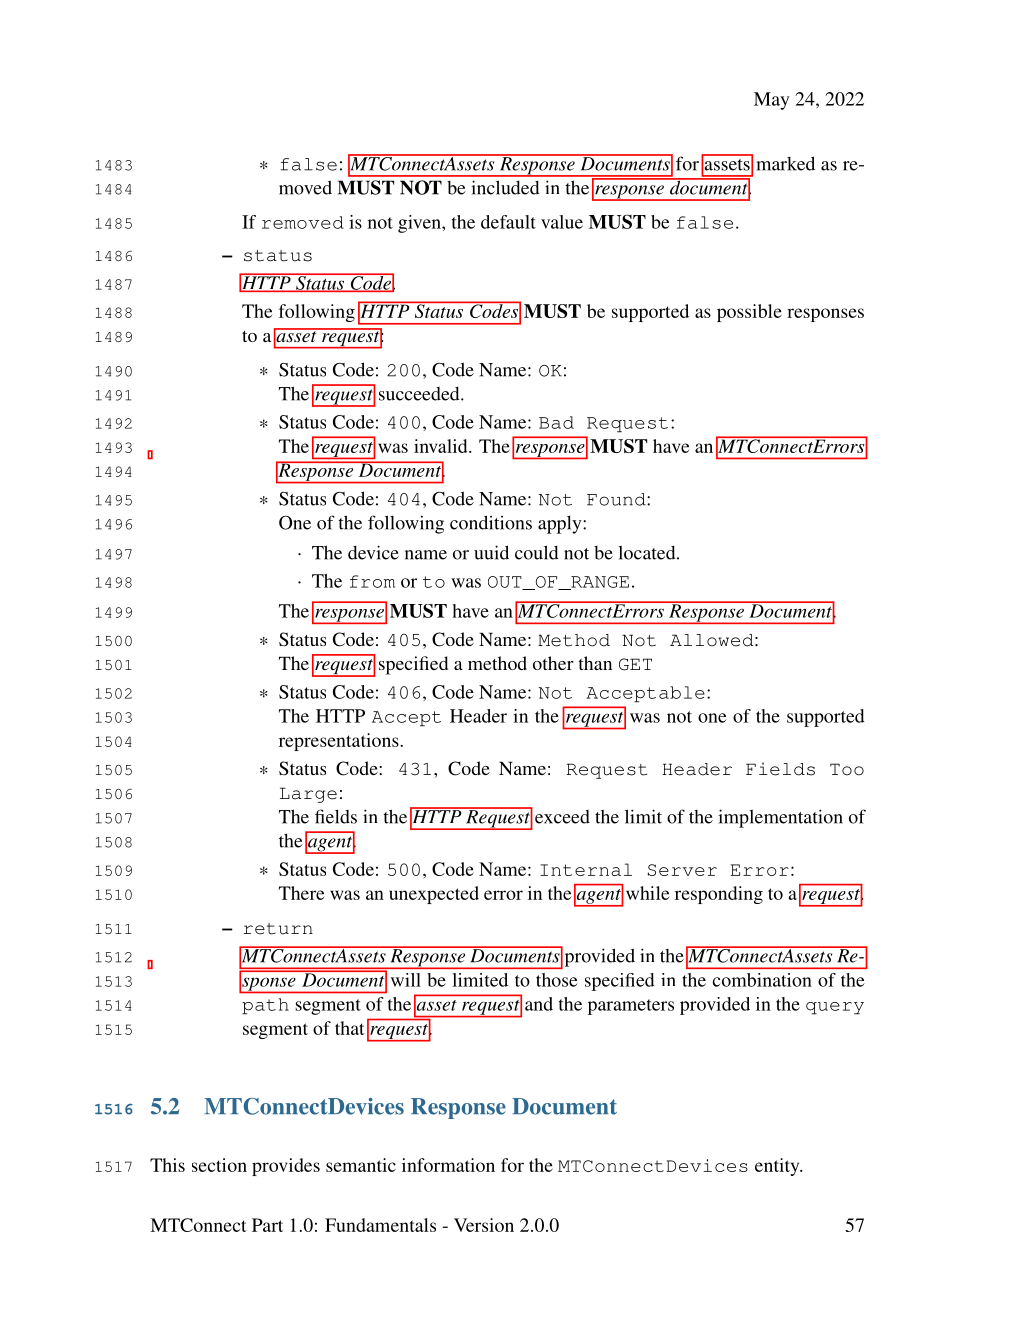 This screenshot has height=1322, width=1021. What do you see at coordinates (749, 313) in the screenshot?
I see `possible` at bounding box center [749, 313].
